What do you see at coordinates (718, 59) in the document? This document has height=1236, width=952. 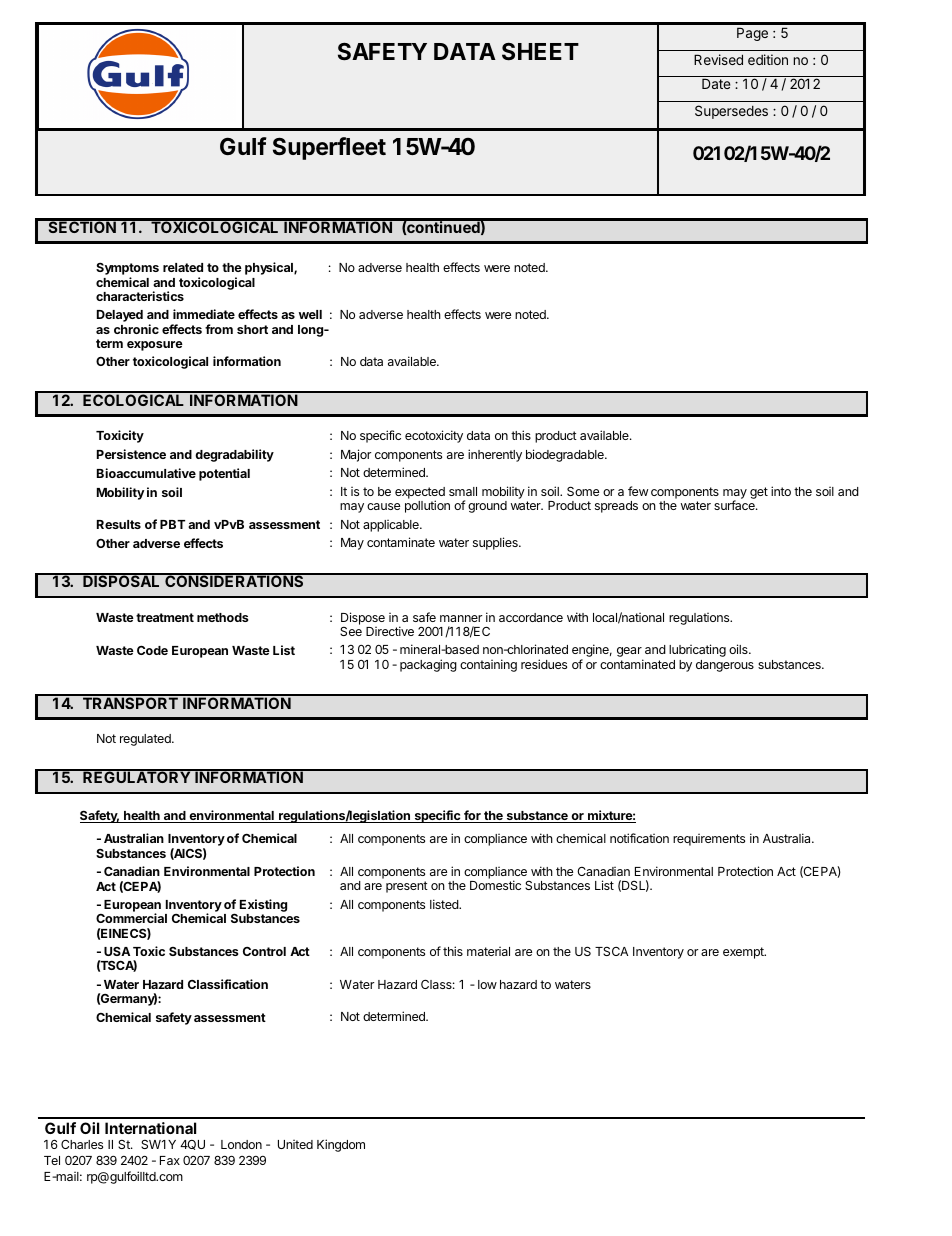 I see `Revised` at bounding box center [718, 59].
